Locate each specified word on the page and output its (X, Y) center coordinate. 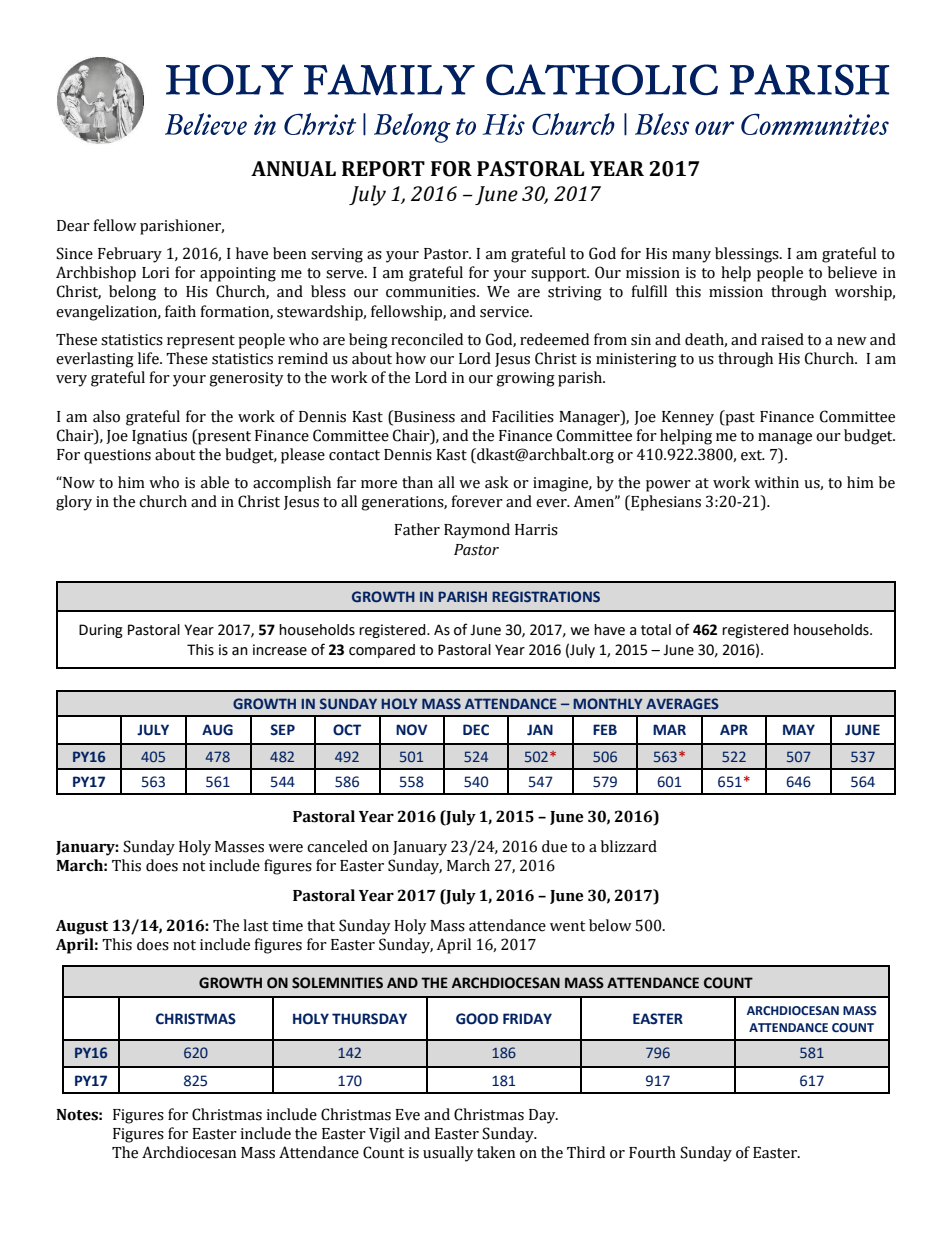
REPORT (383, 169)
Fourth (652, 1152)
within (776, 482)
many (691, 257)
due (554, 846)
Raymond (477, 531)
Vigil (384, 1135)
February (130, 255)
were (285, 848)
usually (448, 1154)
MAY (799, 729)
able (215, 482)
